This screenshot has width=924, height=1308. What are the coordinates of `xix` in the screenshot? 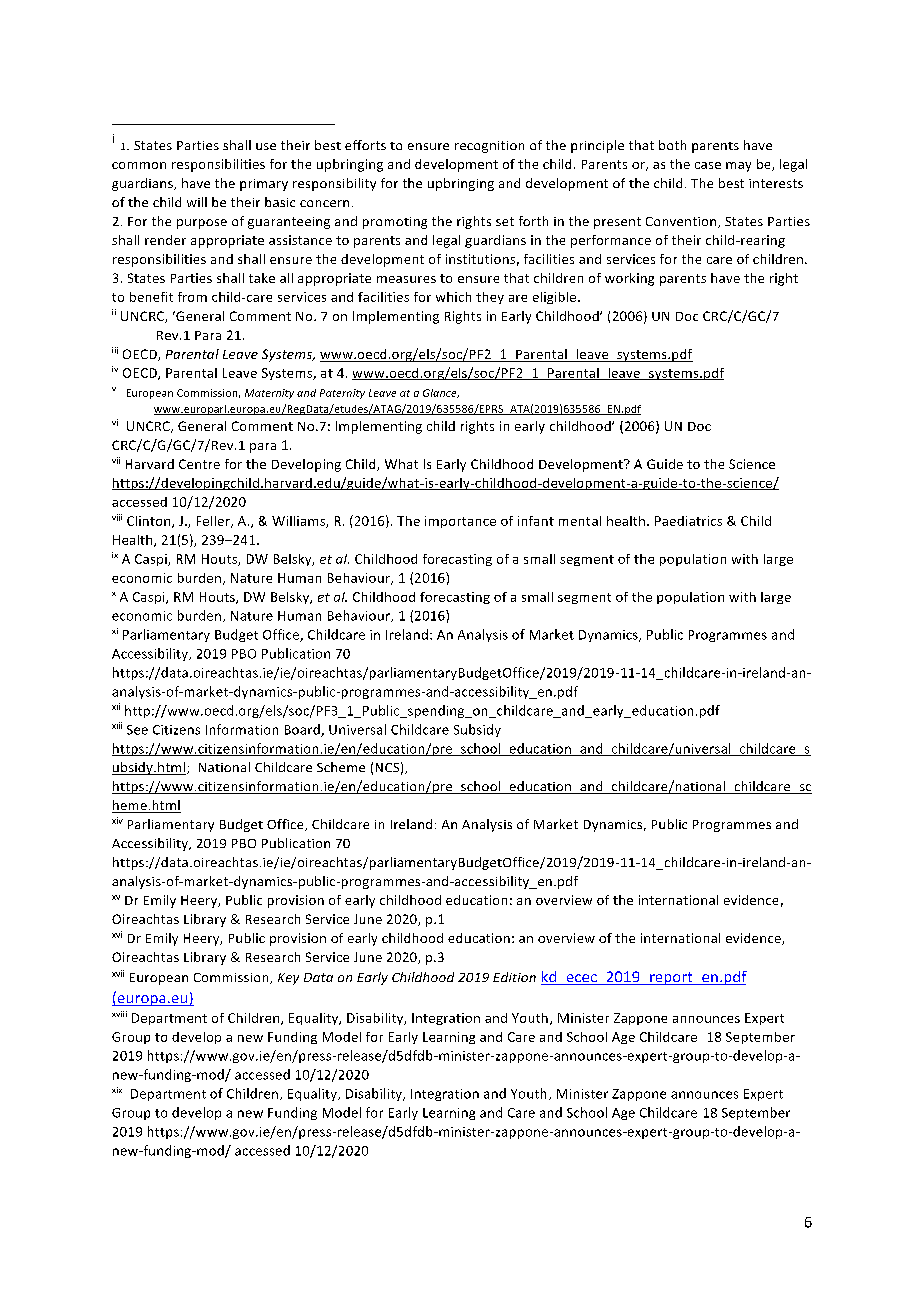 It's located at (117, 1090).
